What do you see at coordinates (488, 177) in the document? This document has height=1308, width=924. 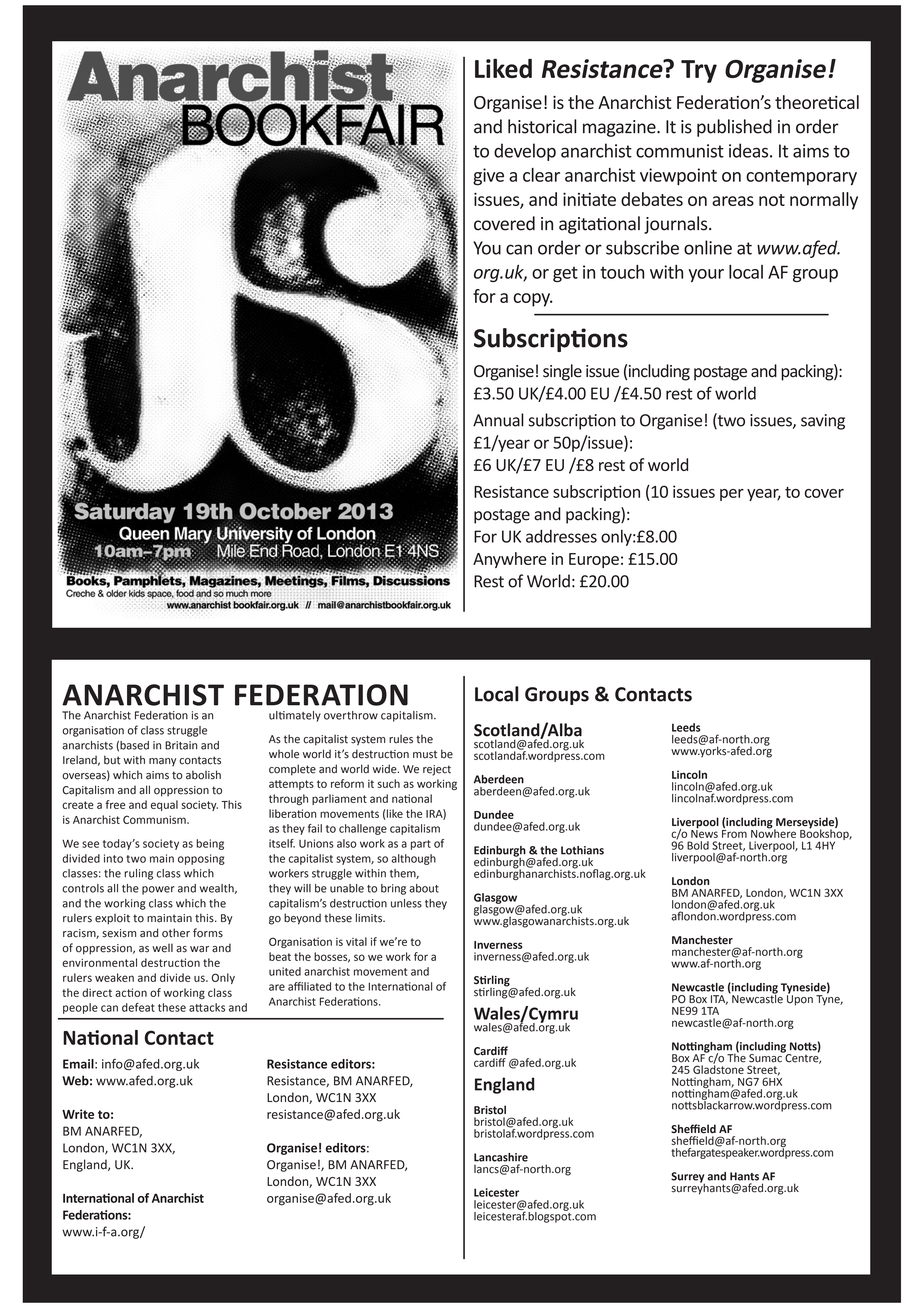 I see `give` at bounding box center [488, 177].
